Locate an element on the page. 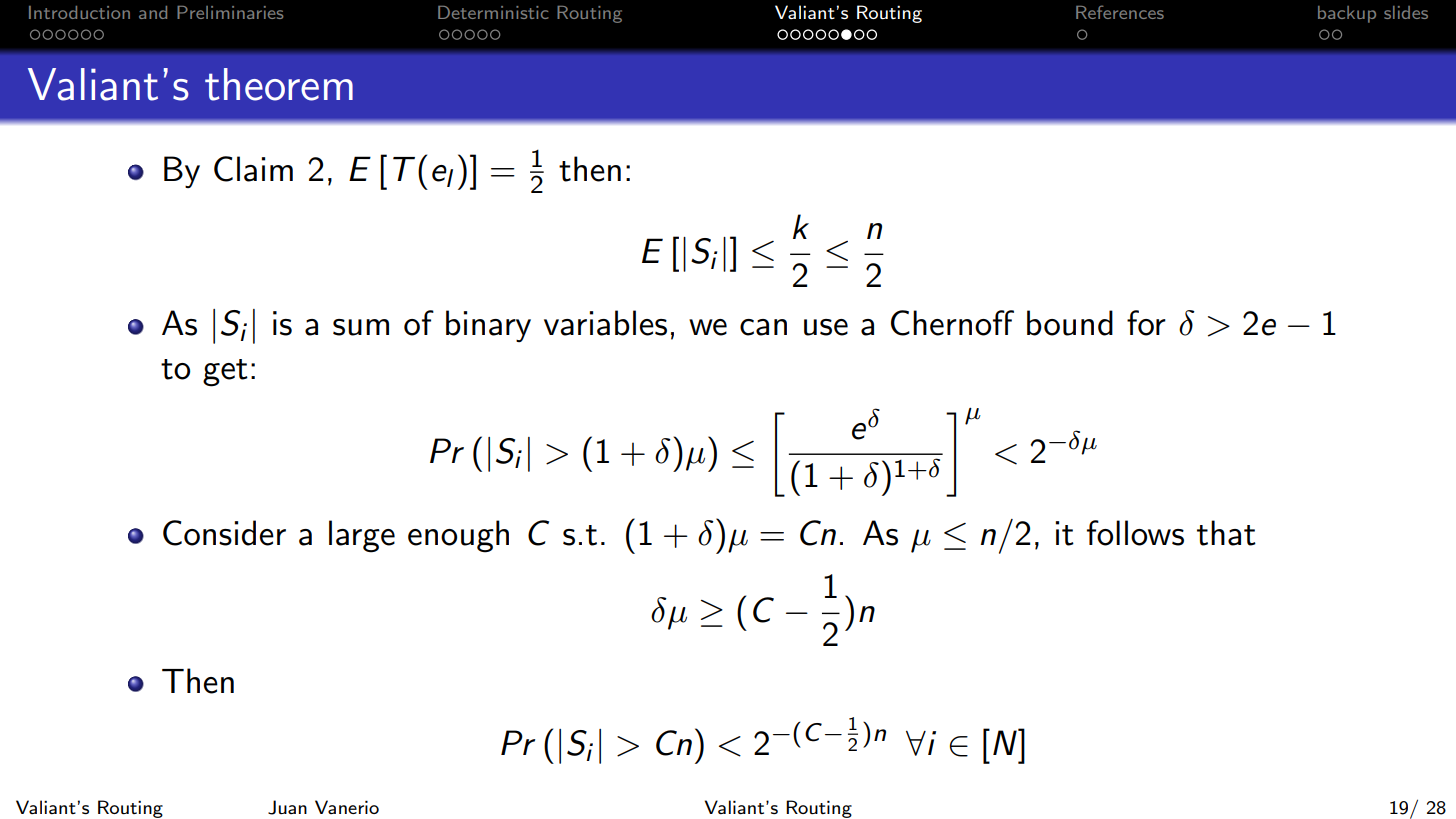  get is located at coordinates (225, 373).
